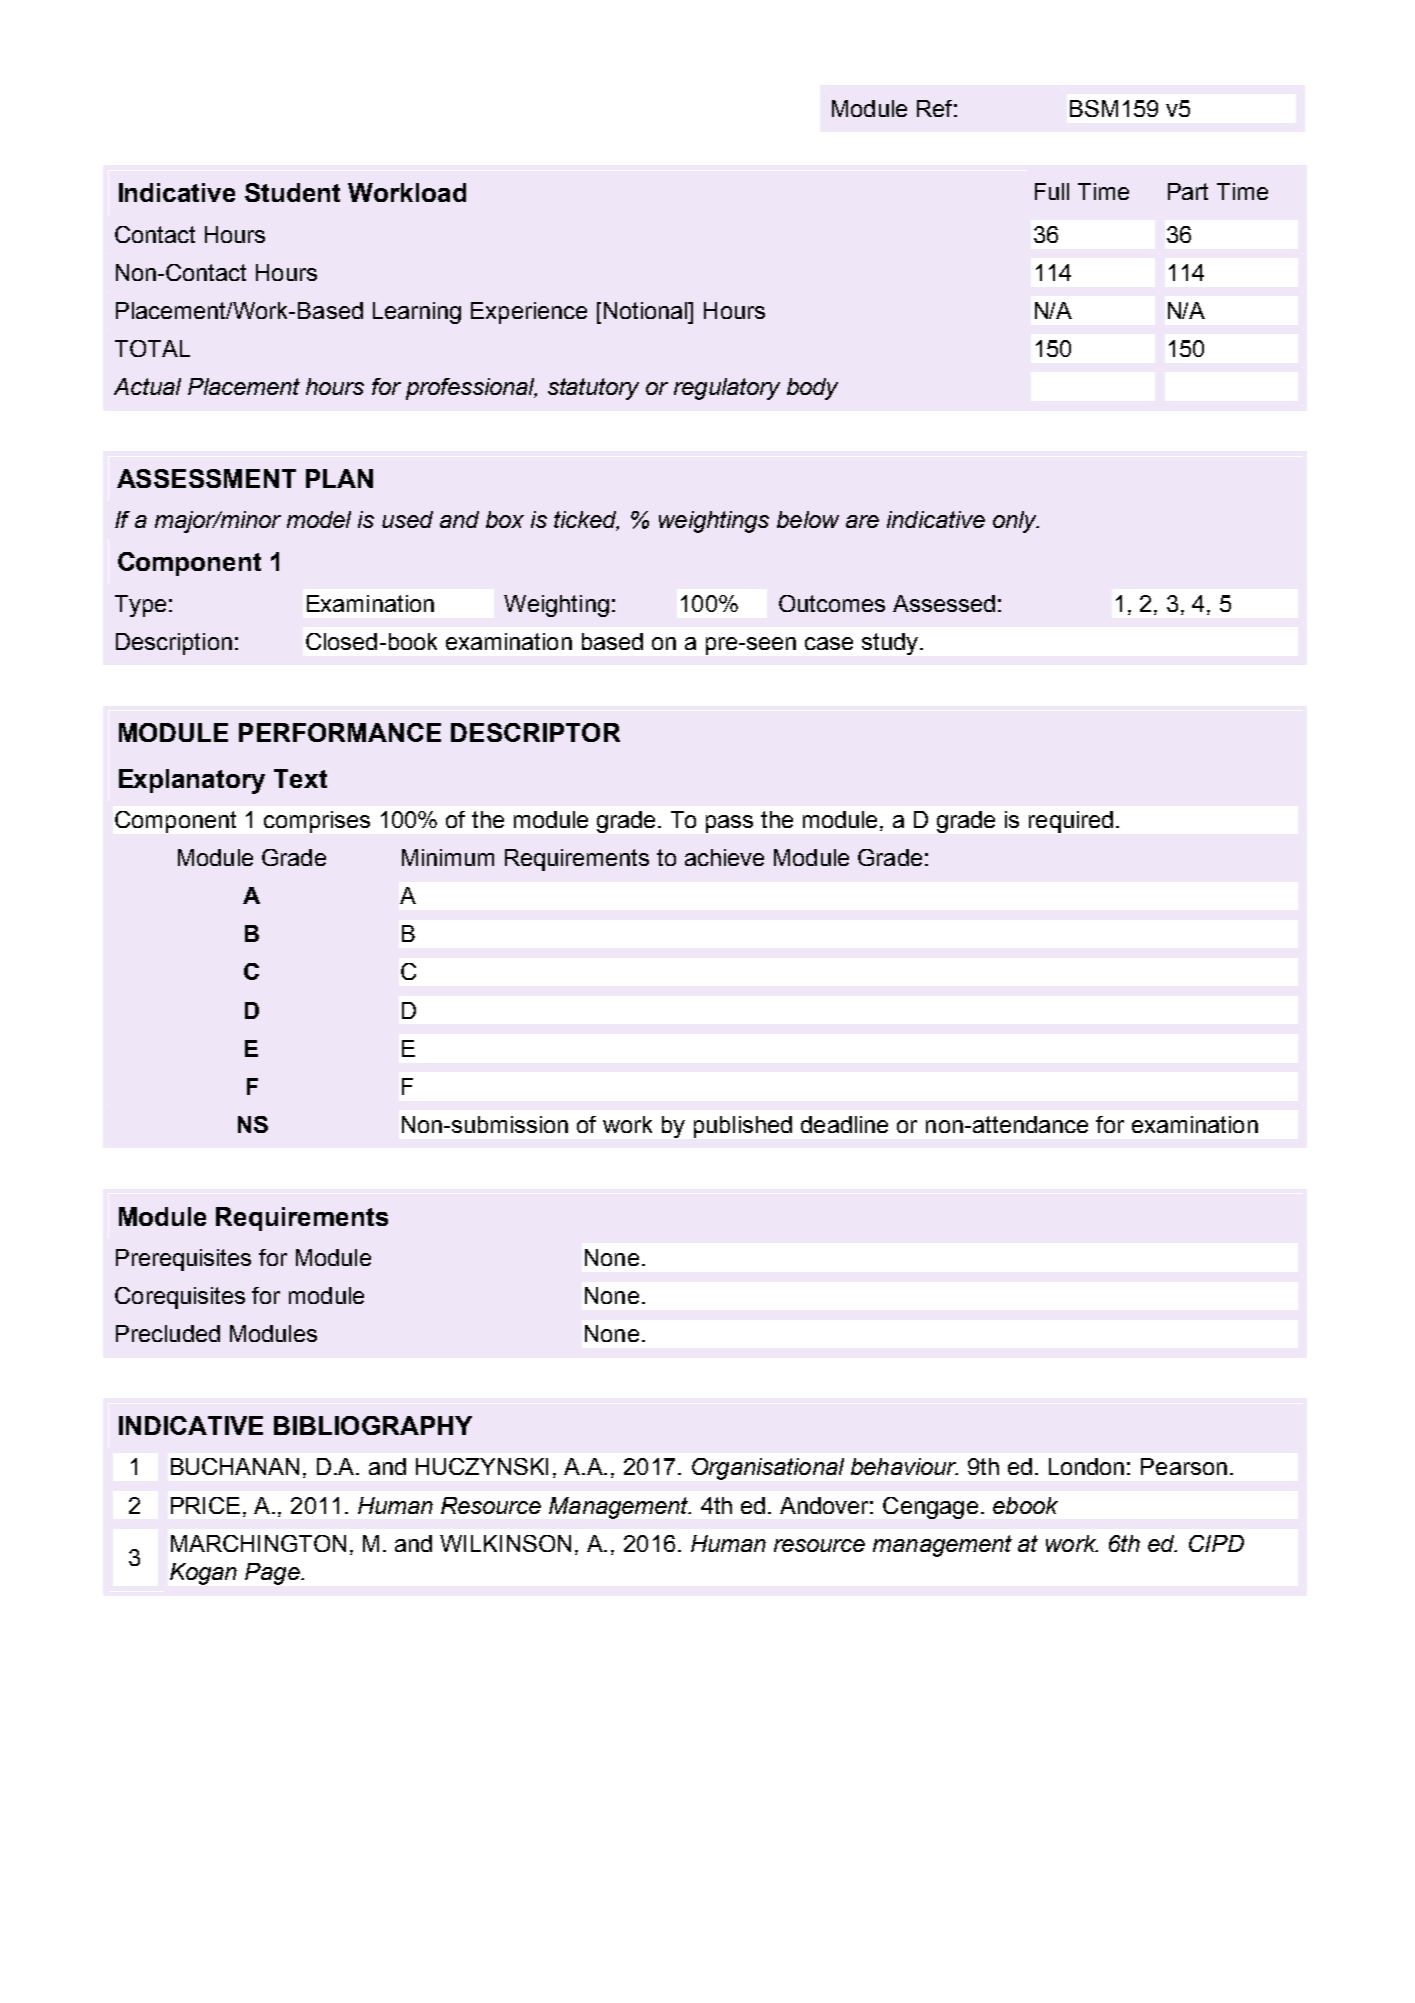 The image size is (1415, 2003). Describe the element at coordinates (1071, 822) in the document. I see `required` at that location.
